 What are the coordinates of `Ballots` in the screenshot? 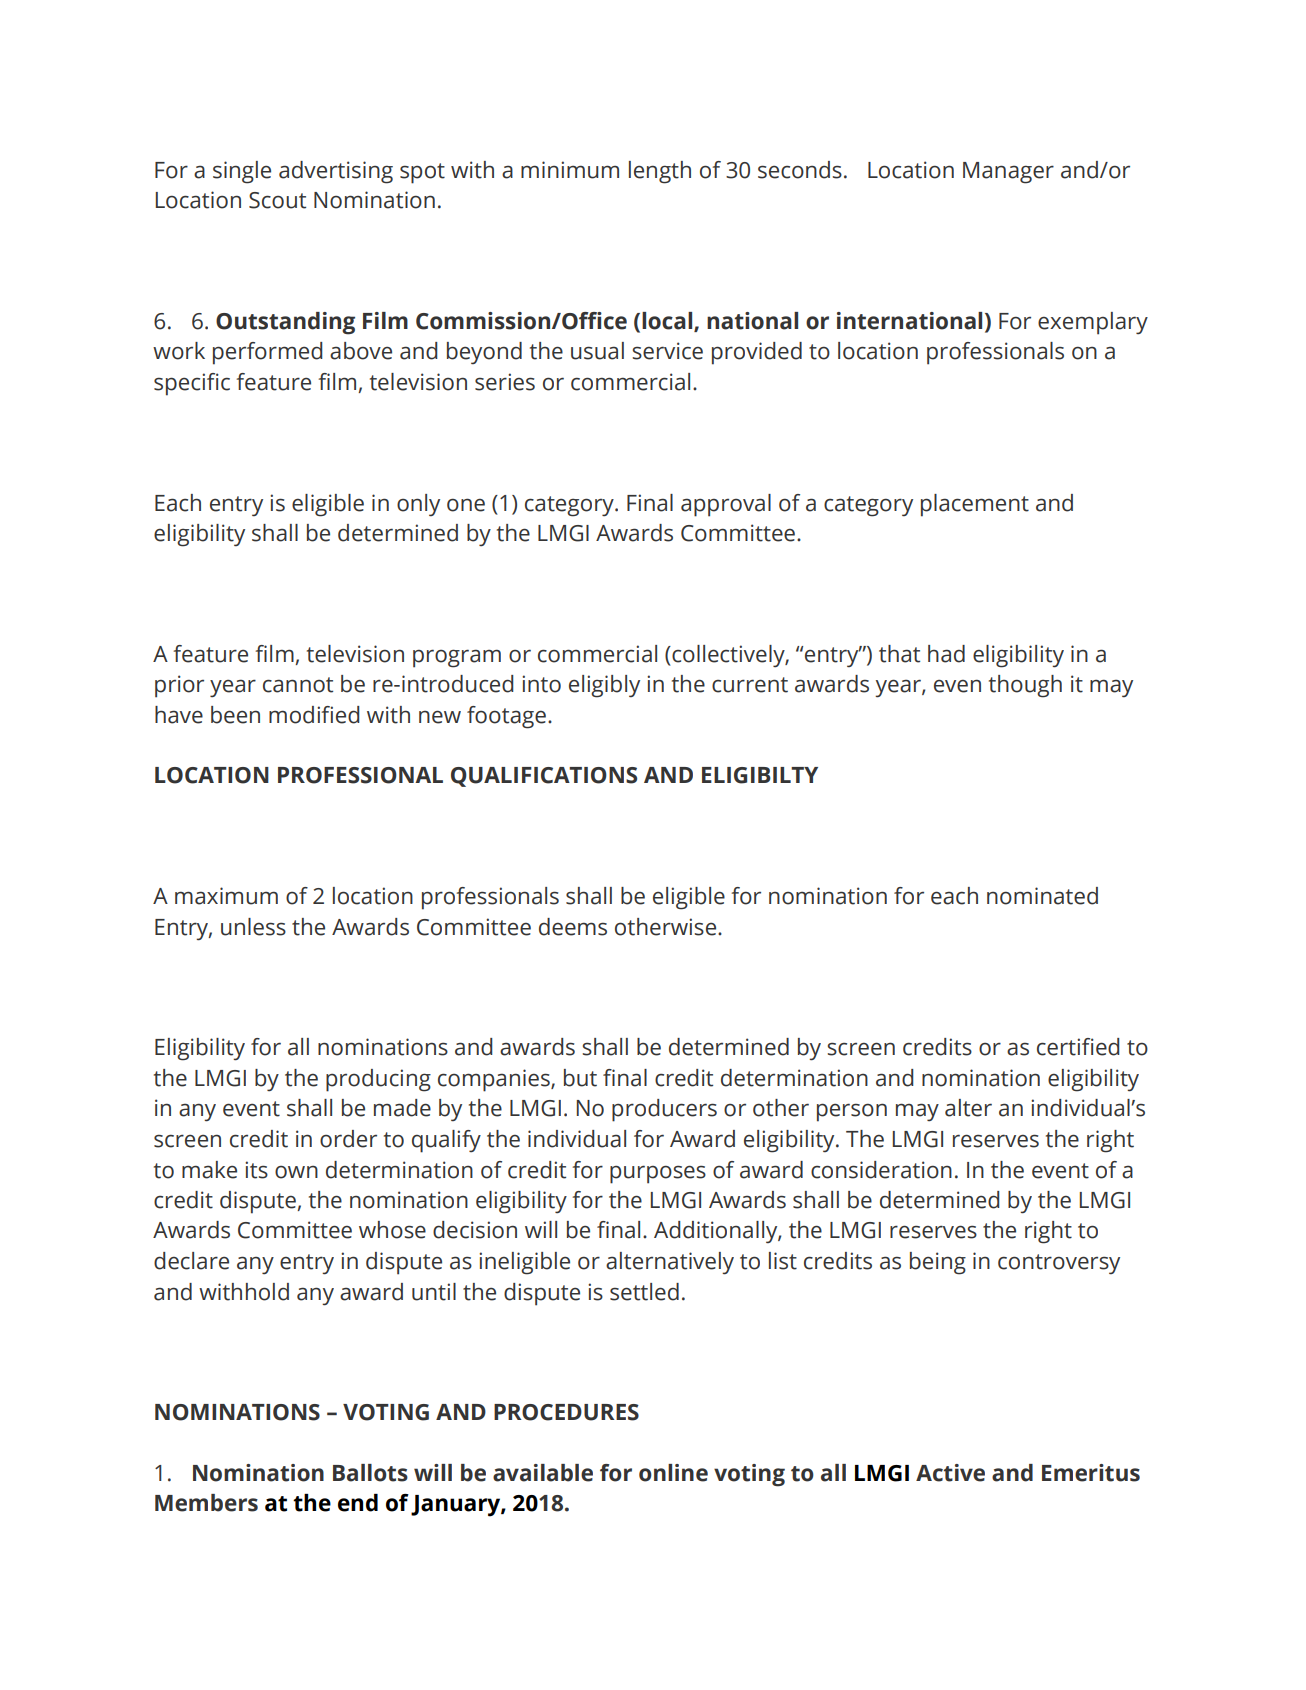 It's located at (370, 1473).
